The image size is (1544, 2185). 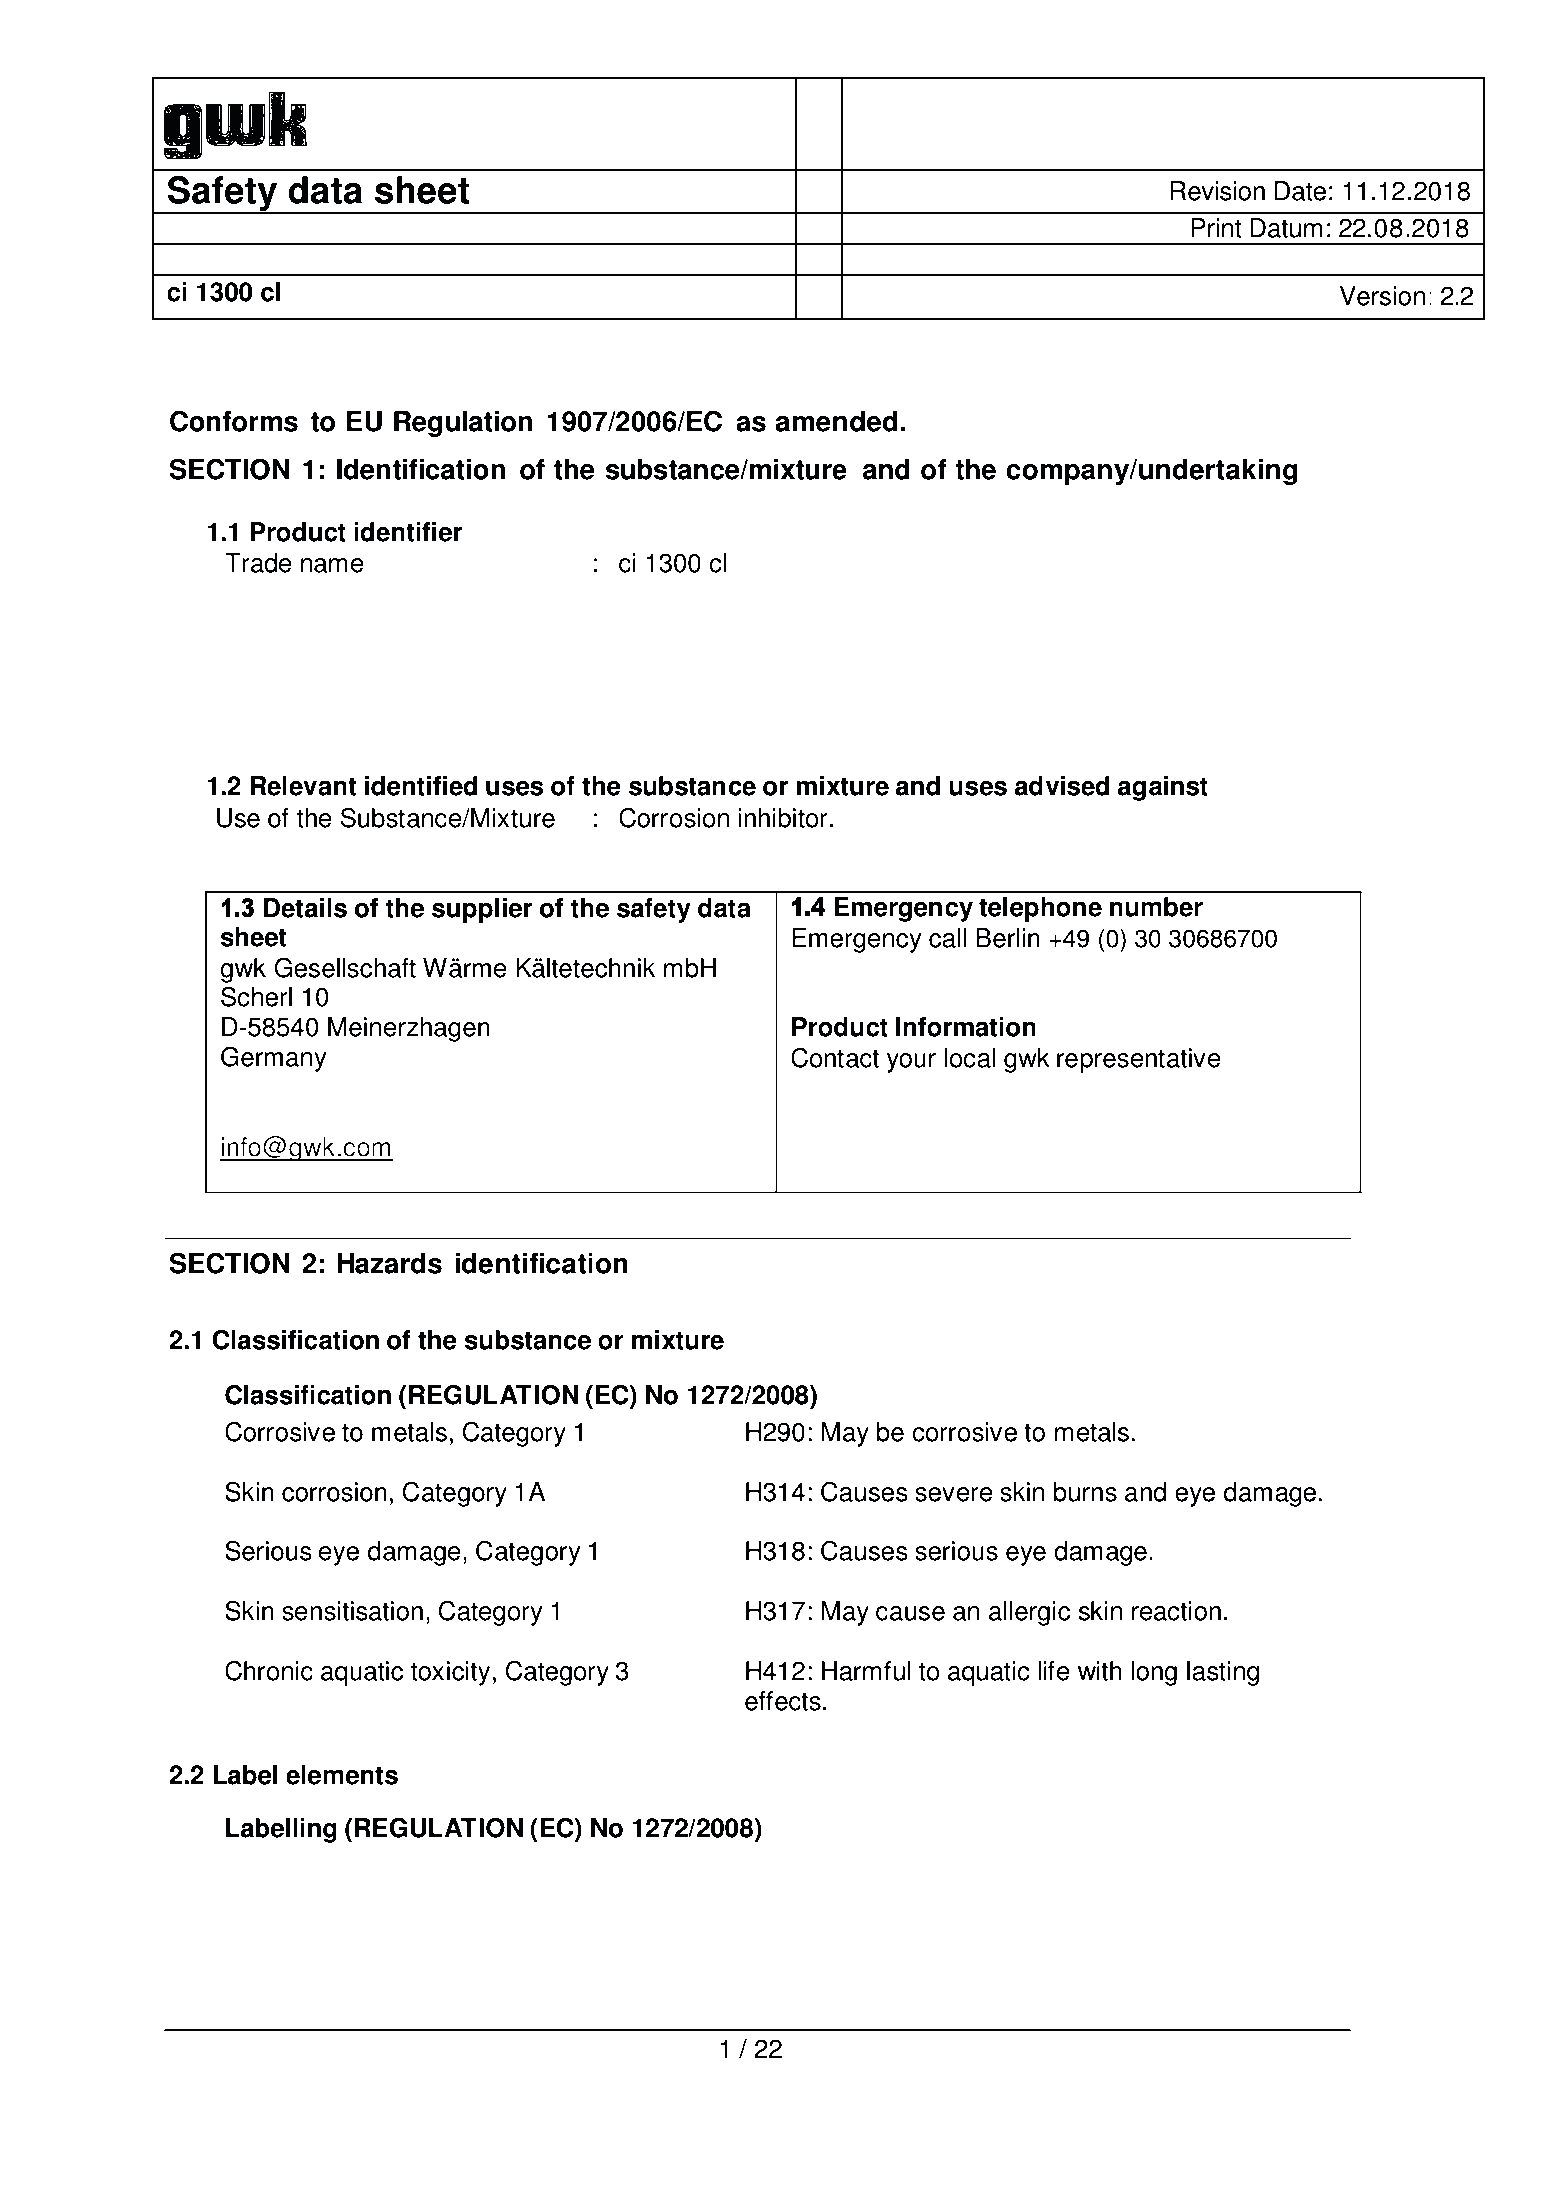 What do you see at coordinates (342, 1775) in the document?
I see `elements` at bounding box center [342, 1775].
